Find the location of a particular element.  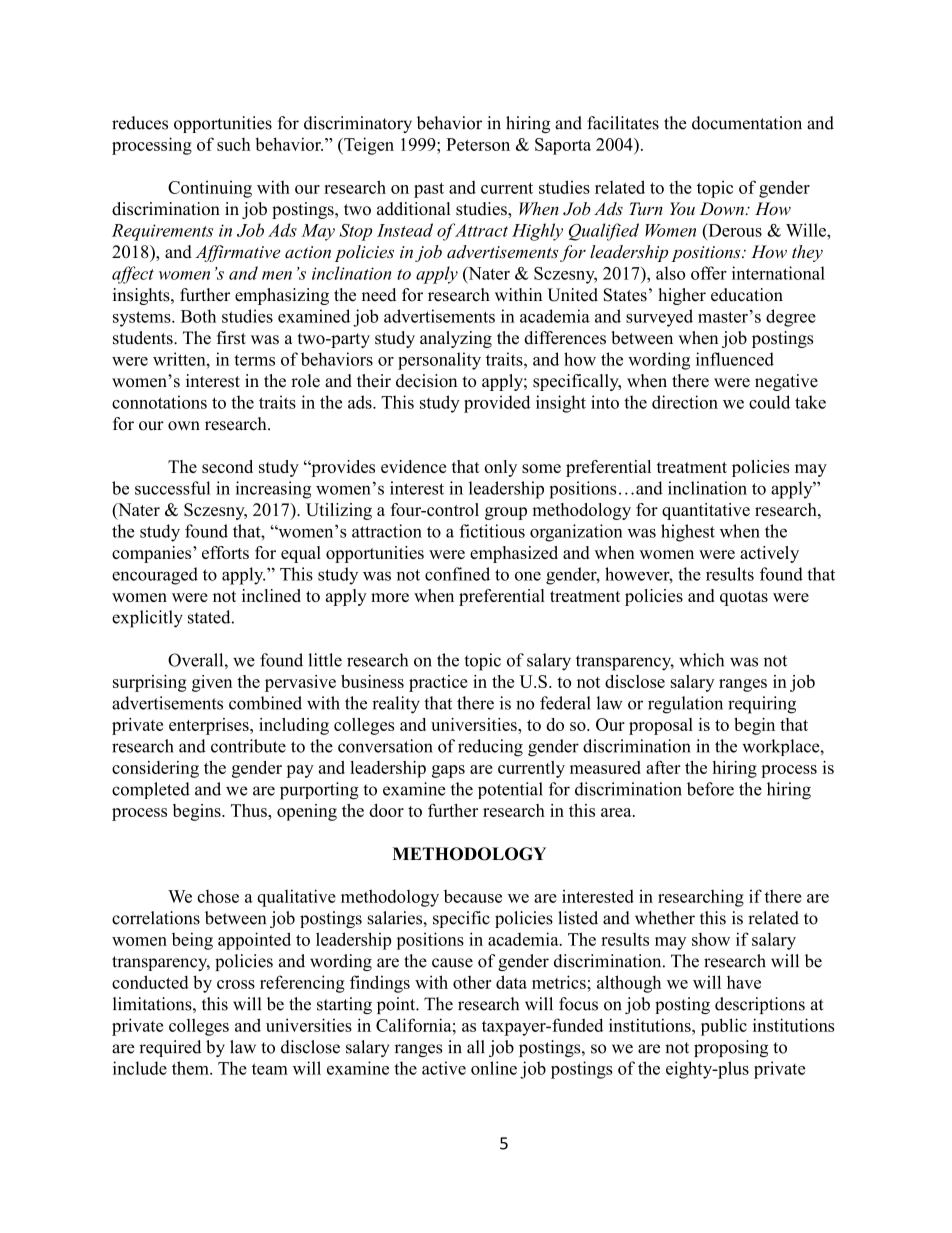

Peterson is located at coordinates (478, 144).
